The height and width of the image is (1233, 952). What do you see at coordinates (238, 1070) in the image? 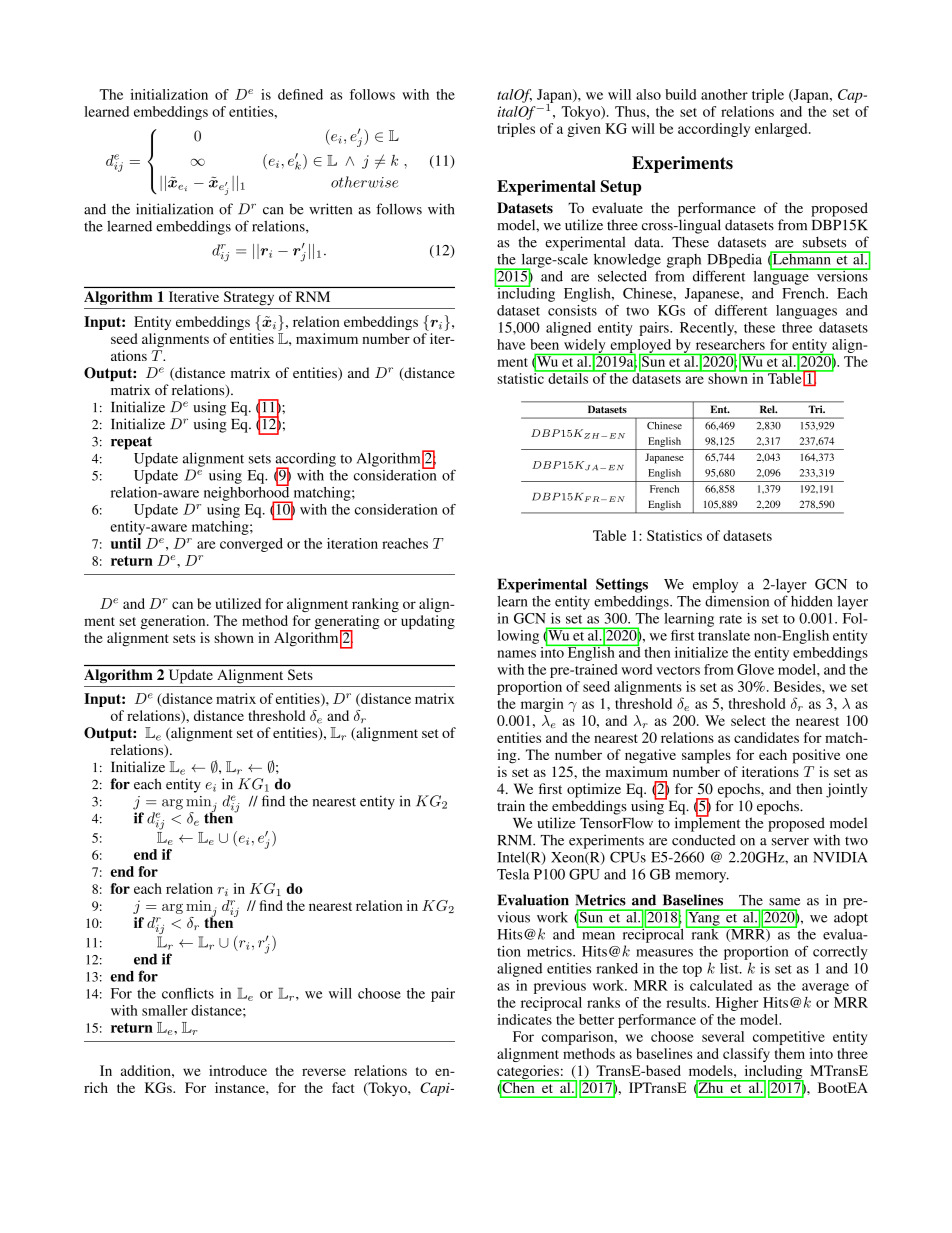
I see `introduce` at bounding box center [238, 1070].
